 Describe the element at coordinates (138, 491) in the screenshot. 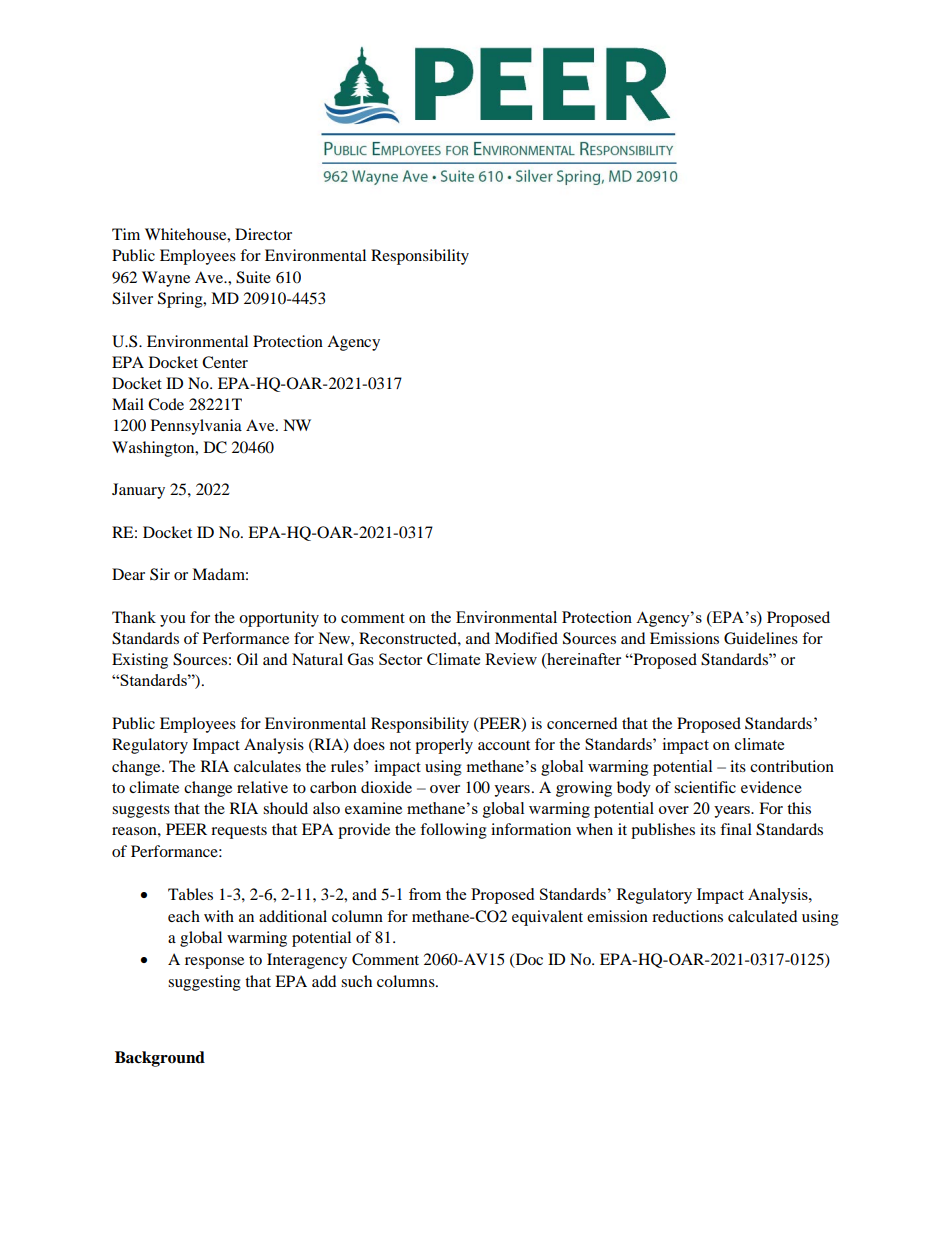

I see `January` at that location.
